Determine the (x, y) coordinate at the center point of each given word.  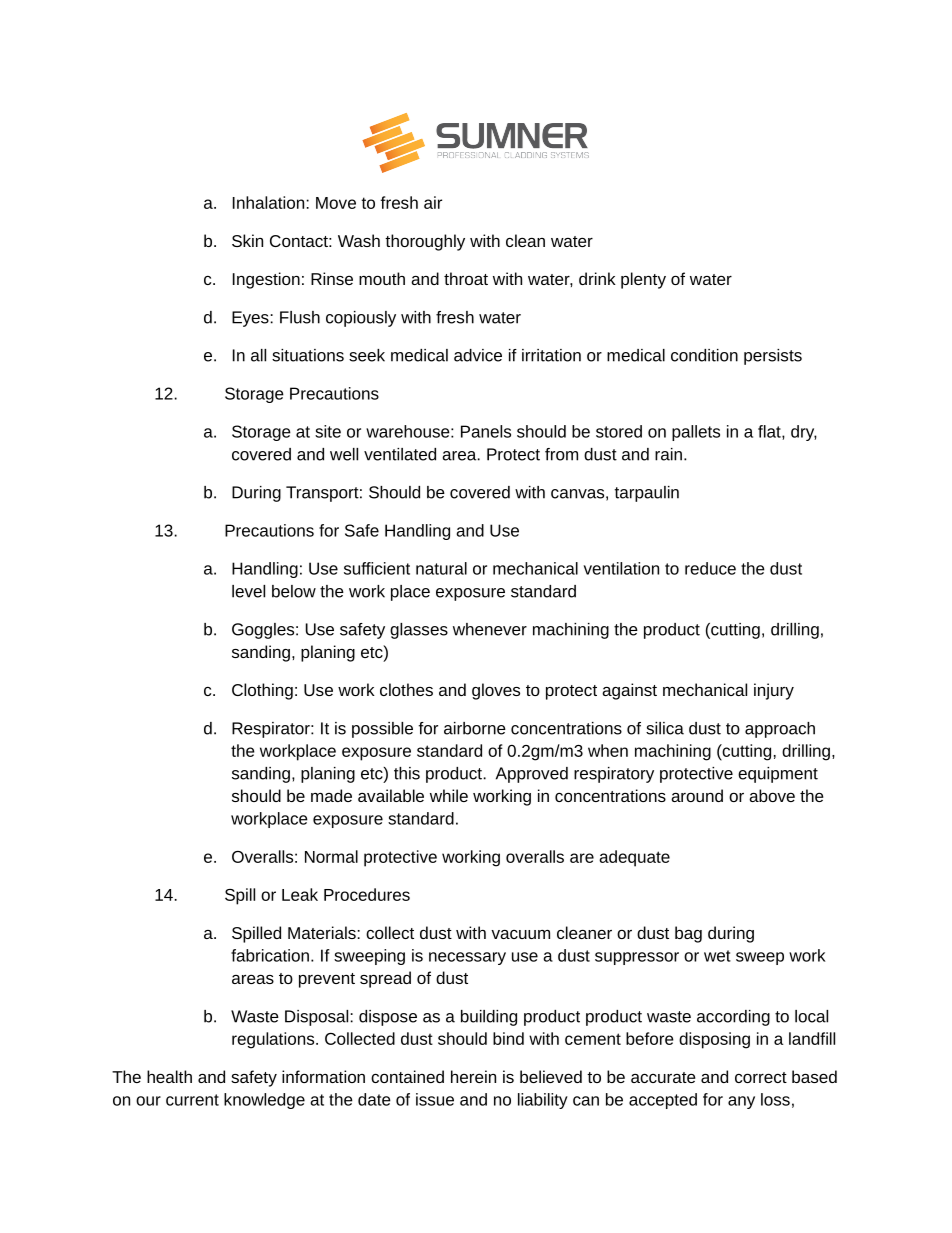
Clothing (262, 691)
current (192, 1100)
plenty (643, 280)
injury (774, 691)
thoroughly (425, 242)
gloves (496, 691)
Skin (247, 240)
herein (473, 1076)
